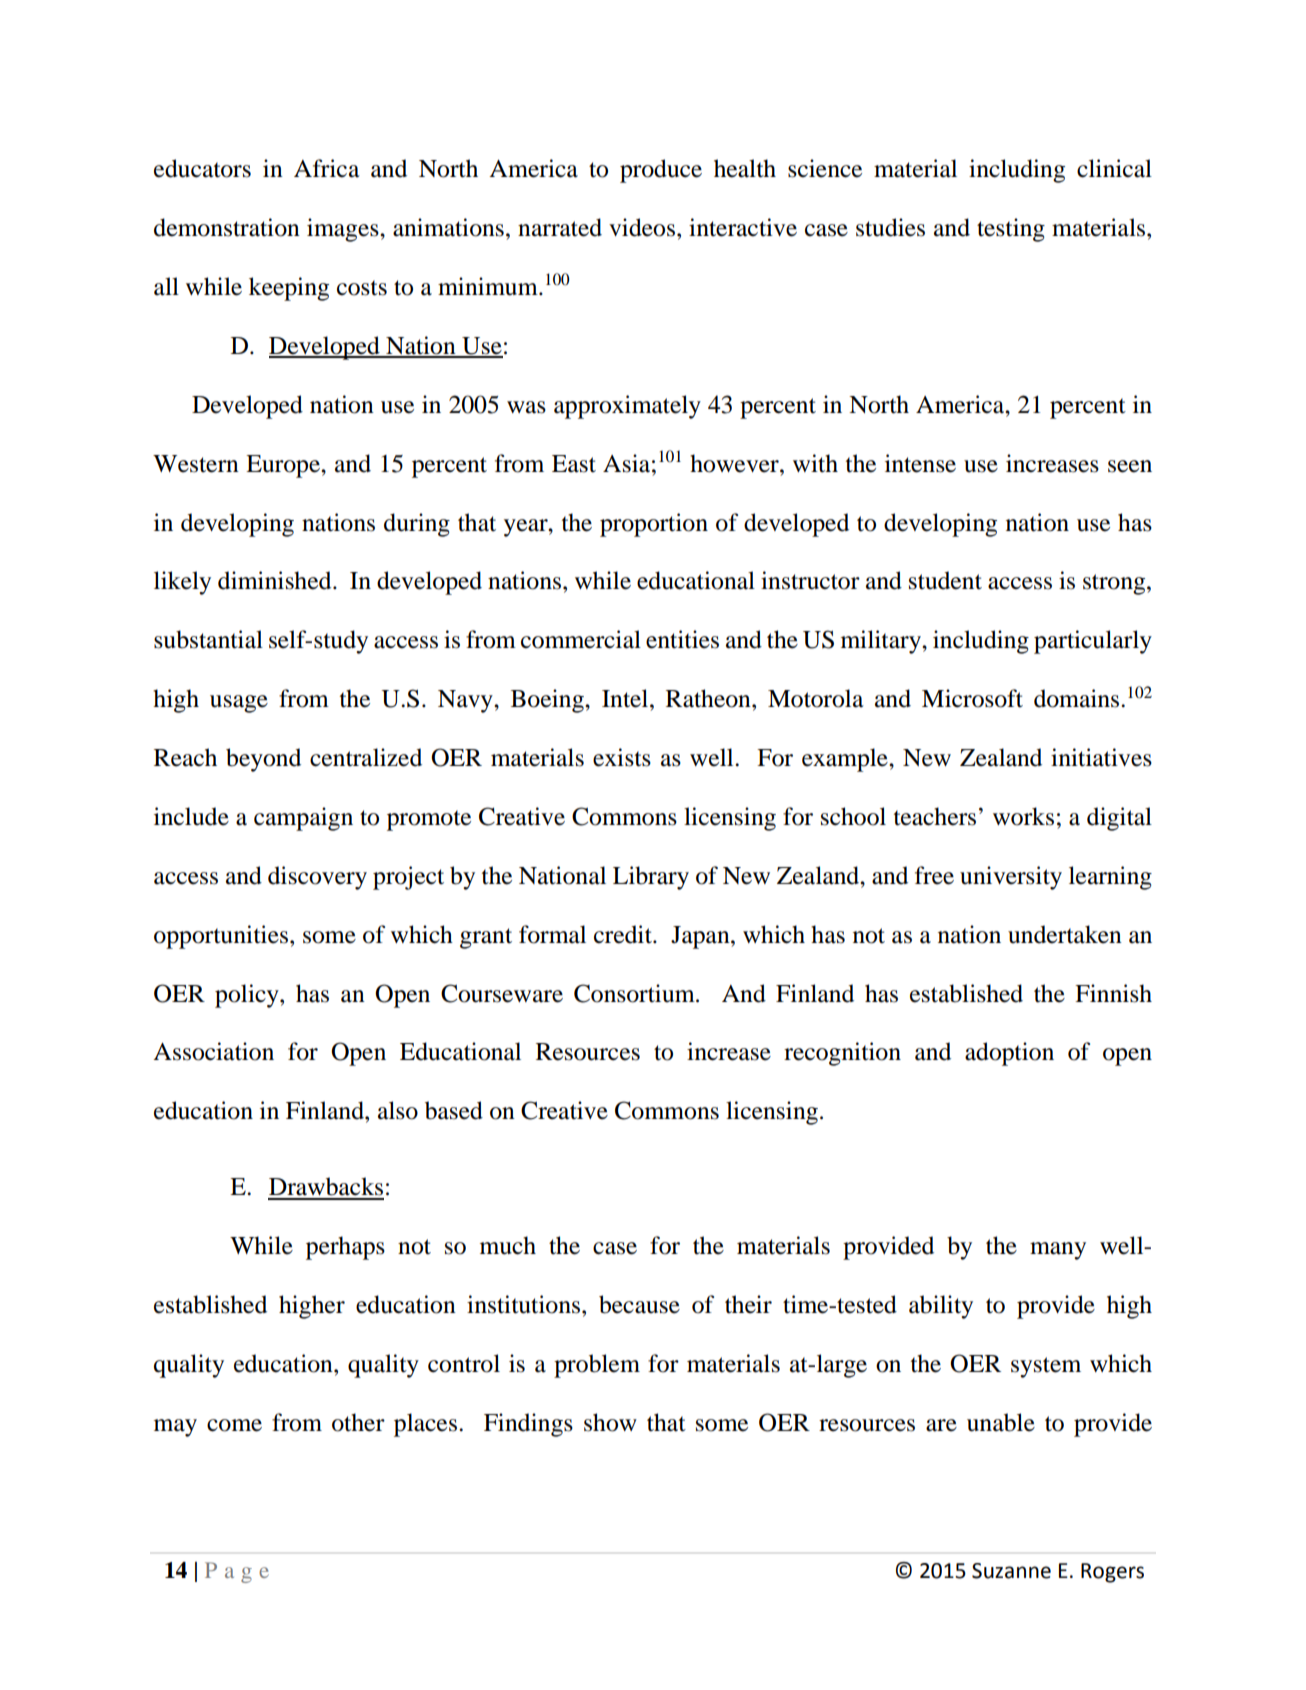 The image size is (1306, 1690). Describe the element at coordinates (234, 1425) in the screenshot. I see `come` at that location.
